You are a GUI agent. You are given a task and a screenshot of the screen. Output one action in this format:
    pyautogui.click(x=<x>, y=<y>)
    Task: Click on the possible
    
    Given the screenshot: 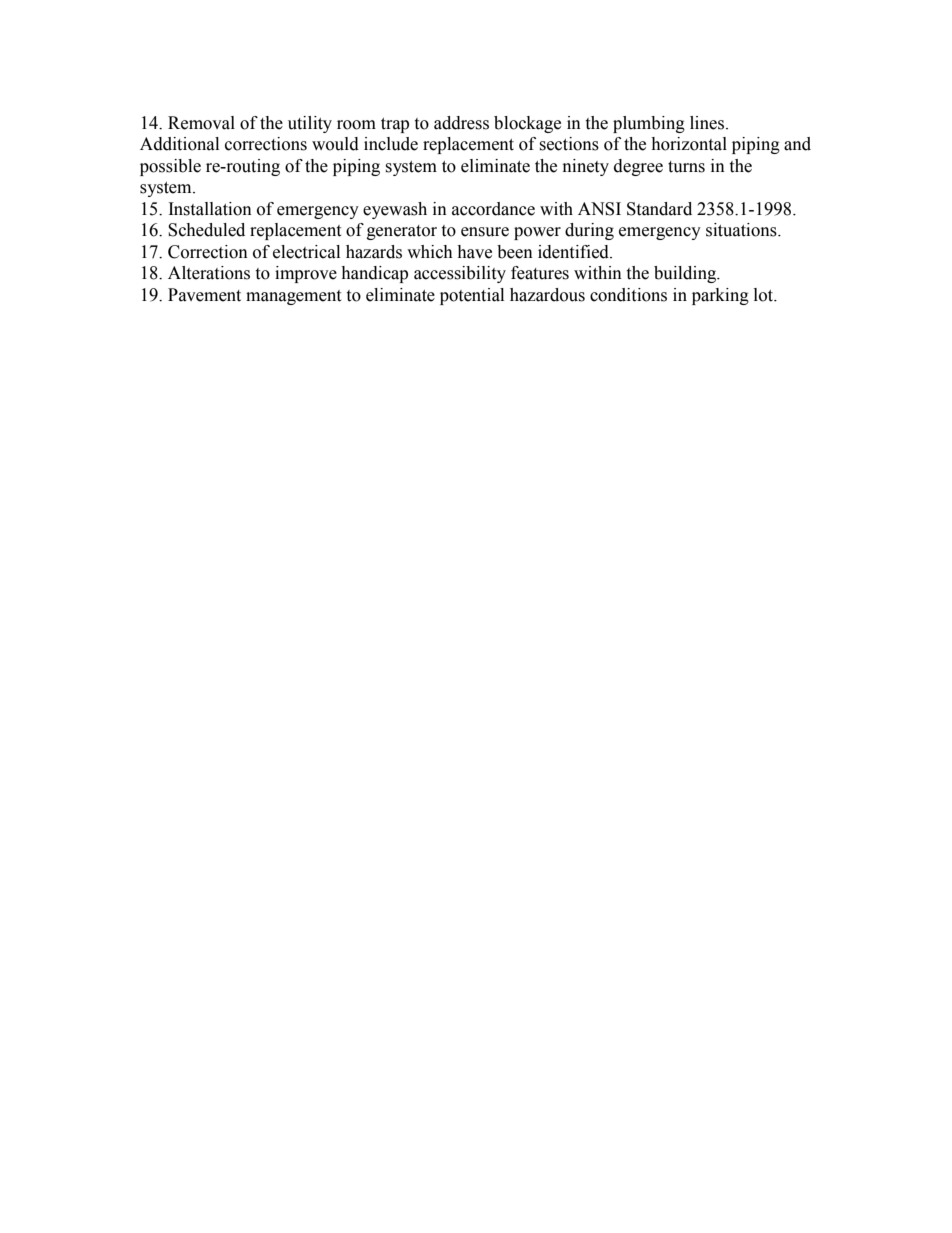 What is the action you would take?
    pyautogui.click(x=170, y=167)
